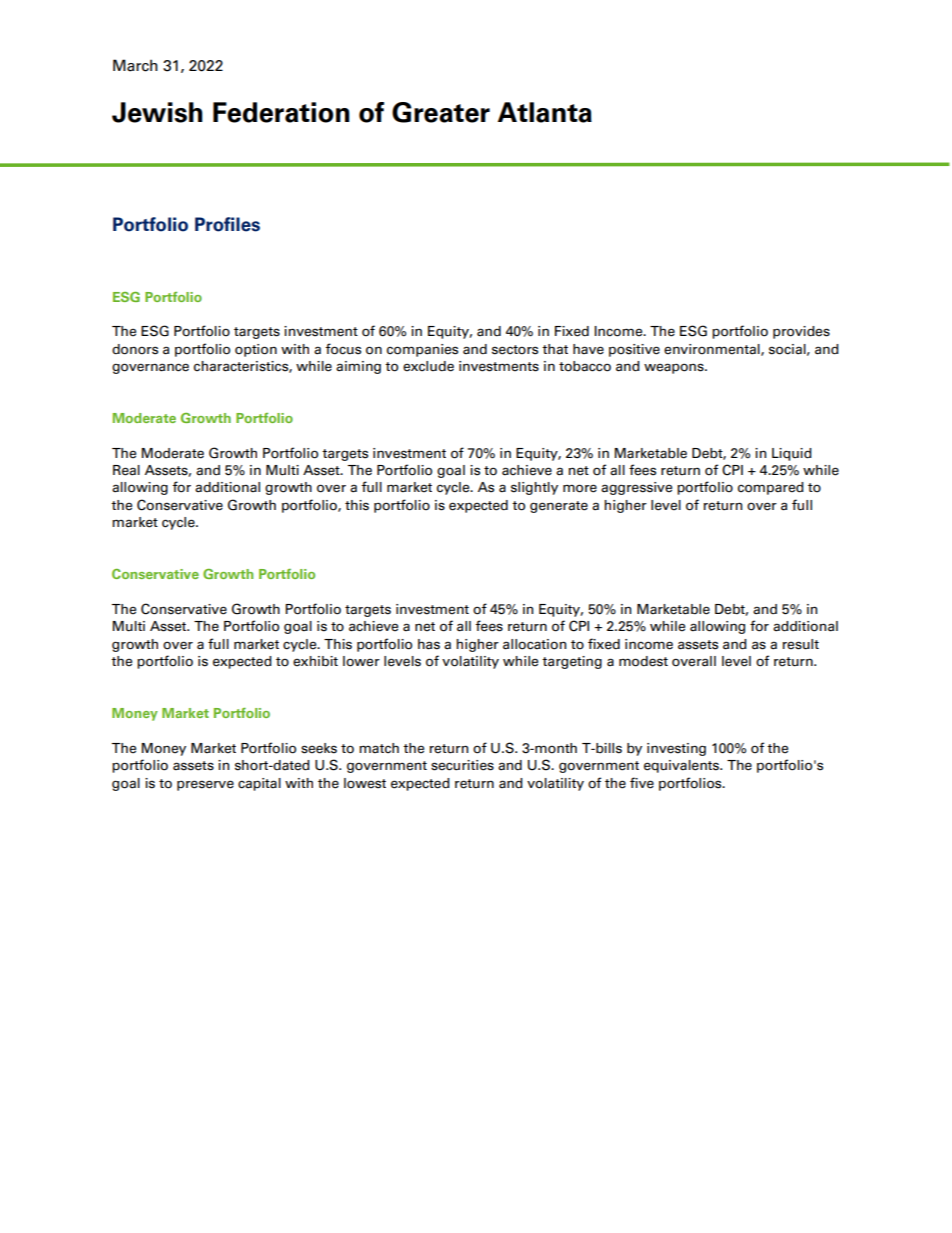 The height and width of the screenshot is (1233, 952). What do you see at coordinates (422, 350) in the screenshot?
I see `companies` at bounding box center [422, 350].
